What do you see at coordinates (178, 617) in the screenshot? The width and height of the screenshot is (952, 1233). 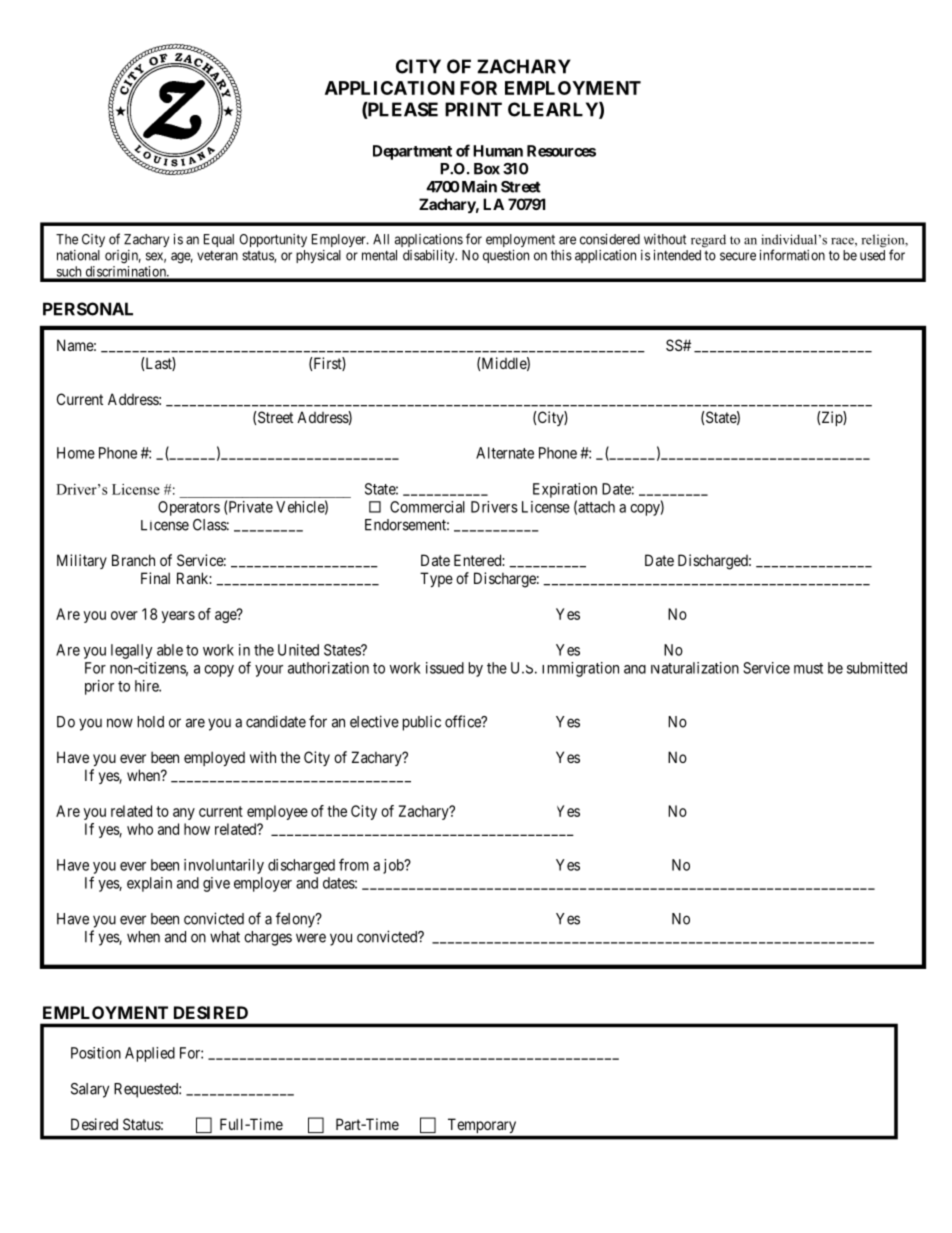 I see `years` at bounding box center [178, 617].
